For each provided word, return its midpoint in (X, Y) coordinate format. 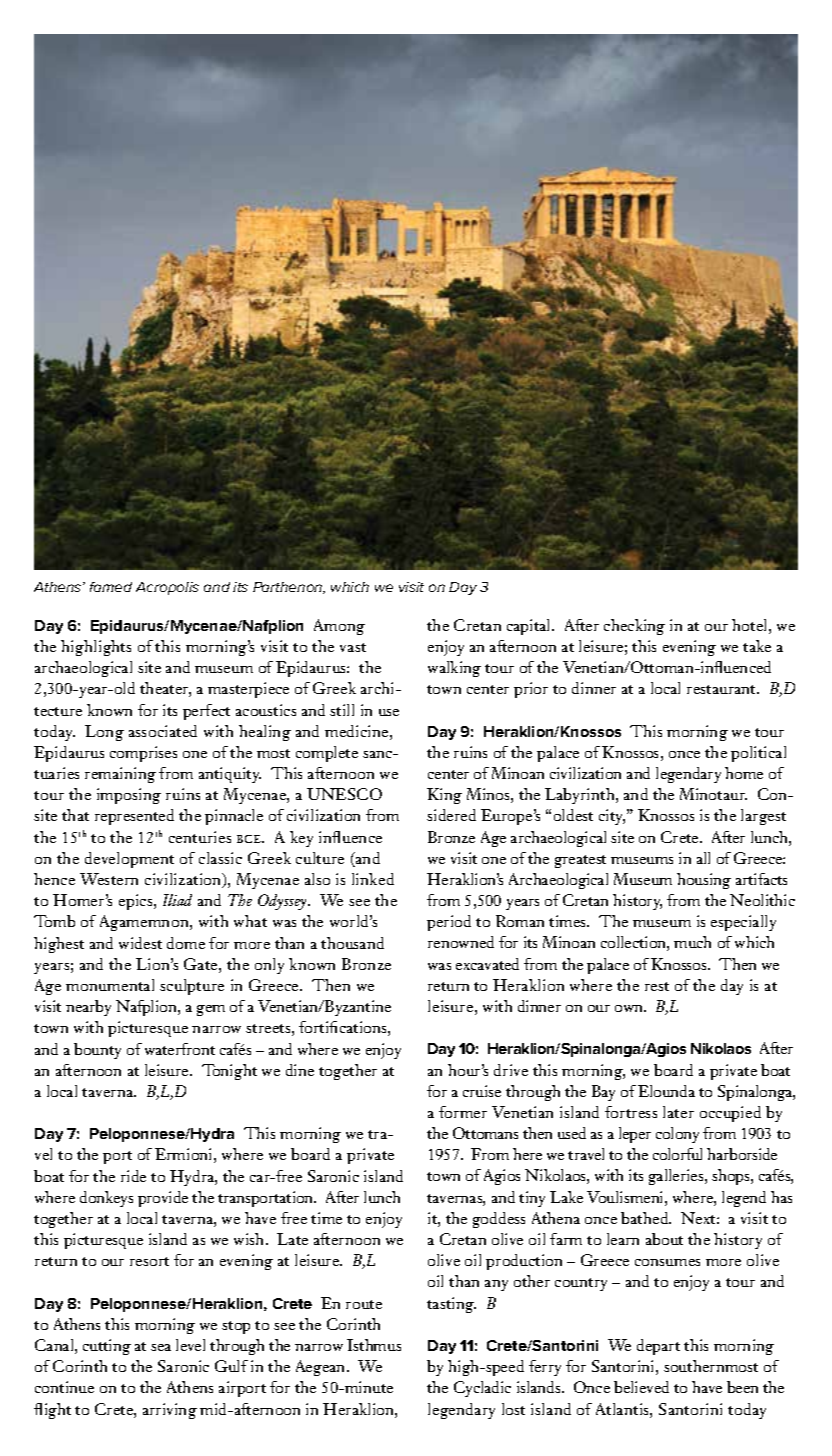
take (757, 646)
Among (339, 627)
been (742, 1387)
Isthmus (374, 1345)
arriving (170, 1411)
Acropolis (167, 588)
